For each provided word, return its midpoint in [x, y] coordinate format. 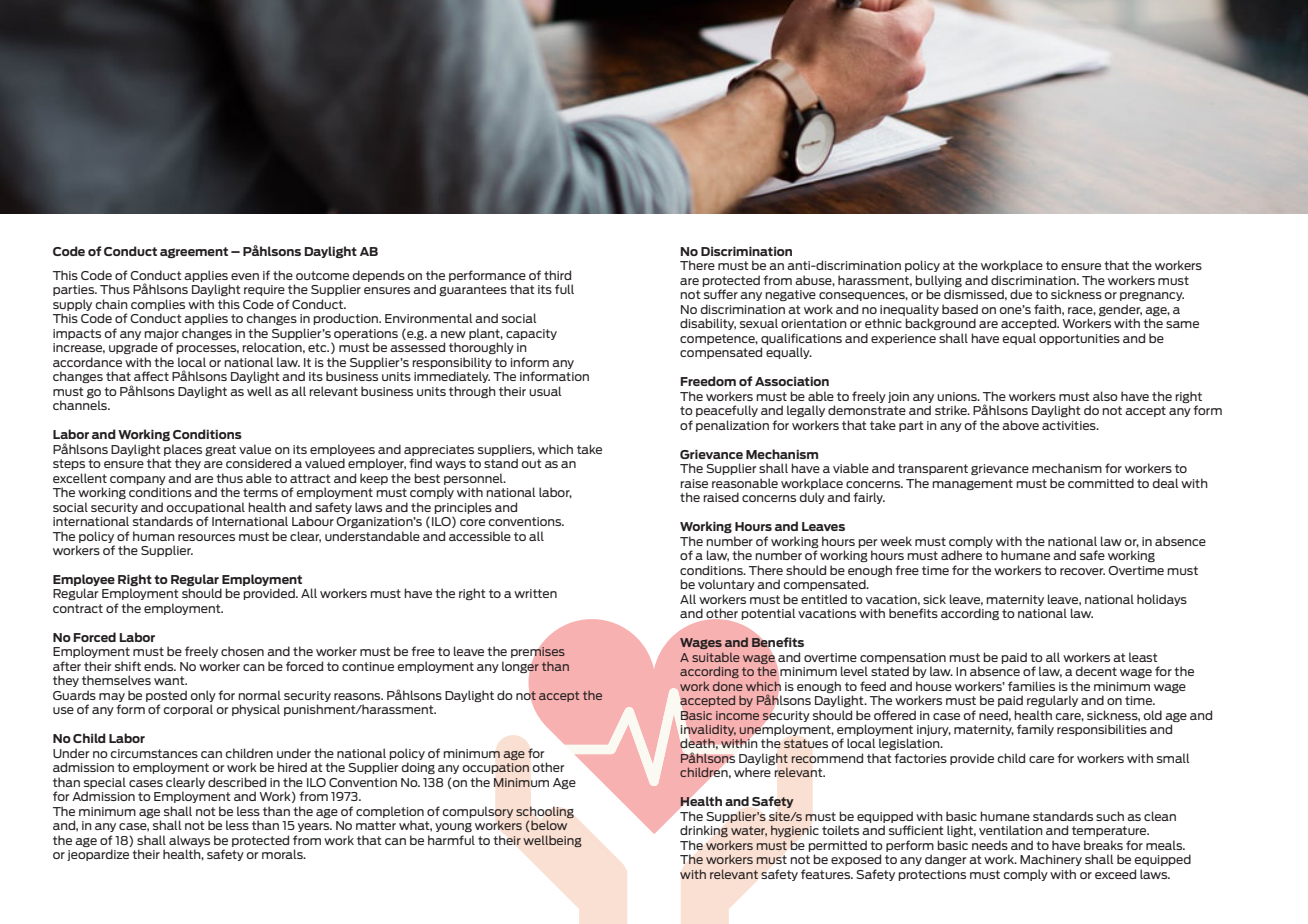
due [1021, 294]
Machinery [1051, 860]
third [557, 275]
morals [283, 854]
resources [206, 537]
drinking [704, 831]
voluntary [726, 585]
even [245, 276]
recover [1082, 571]
